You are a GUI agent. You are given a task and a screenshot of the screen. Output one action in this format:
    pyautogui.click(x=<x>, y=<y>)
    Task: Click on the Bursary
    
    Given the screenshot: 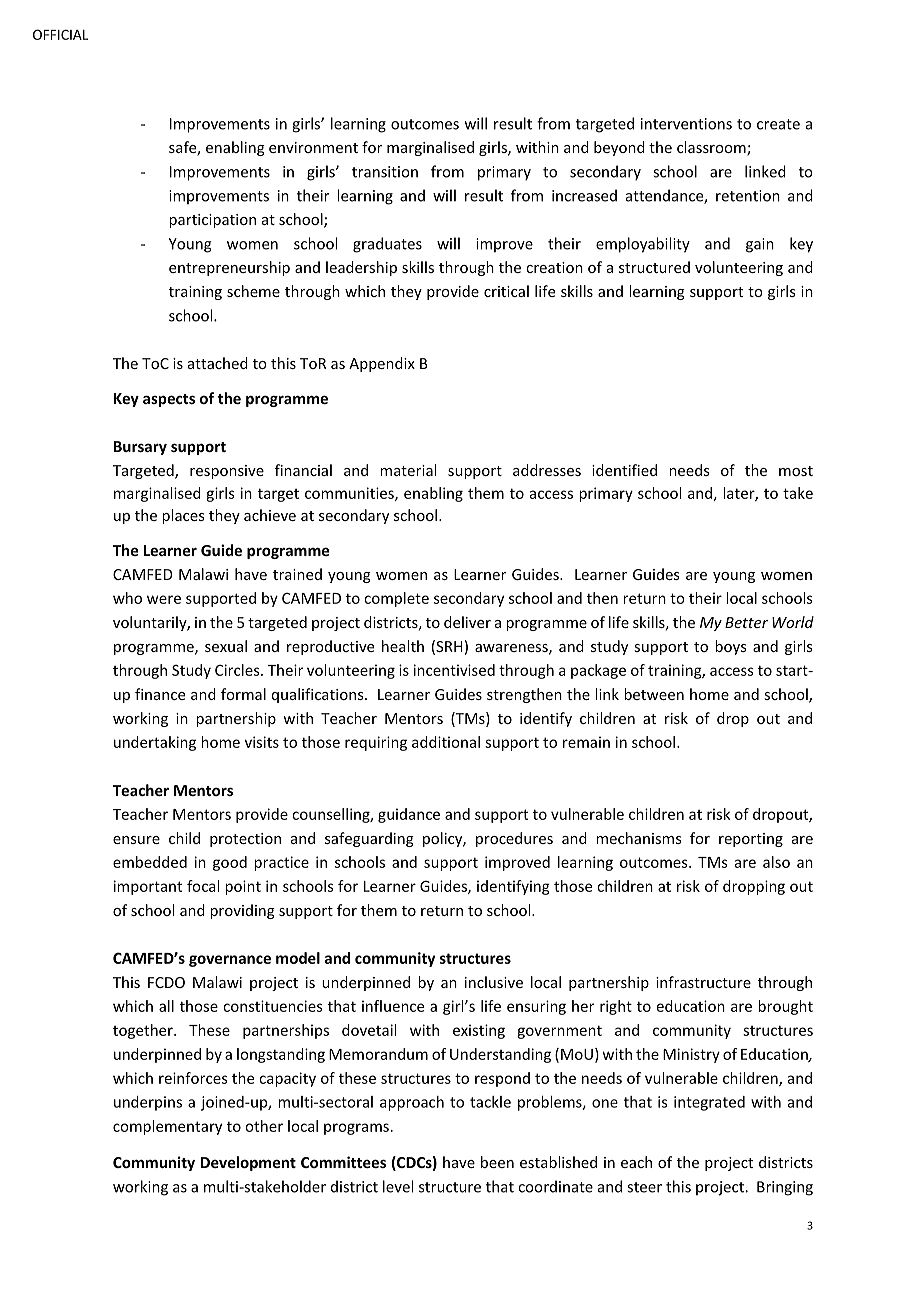 What is the action you would take?
    pyautogui.click(x=140, y=448)
